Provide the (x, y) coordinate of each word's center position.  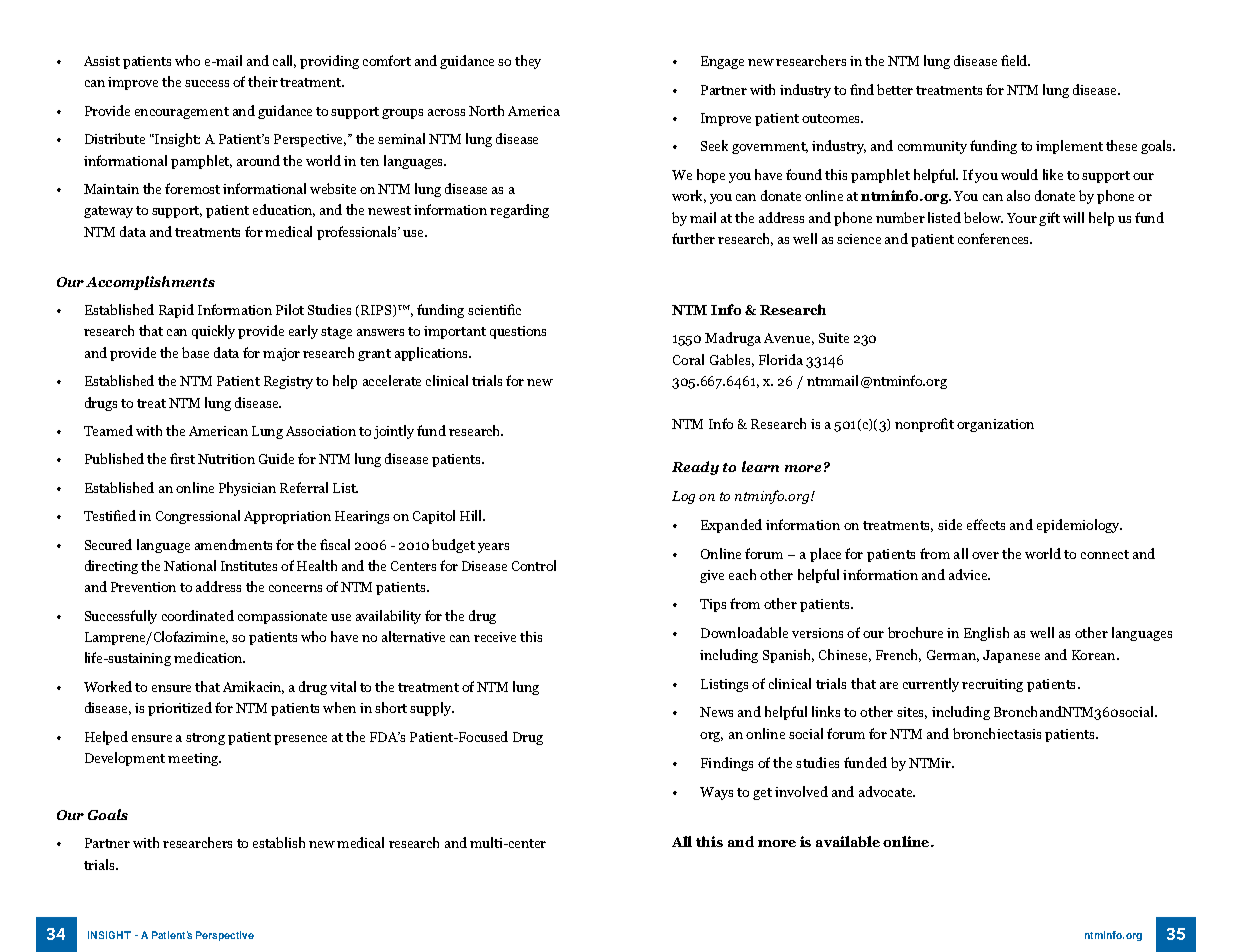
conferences (995, 238)
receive (495, 637)
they (528, 62)
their (263, 81)
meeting (194, 759)
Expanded (731, 526)
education (284, 210)
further (693, 238)
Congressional (198, 517)
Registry (288, 382)
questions (518, 332)
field (1015, 60)
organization (995, 425)
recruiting (992, 685)
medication (209, 657)
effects (986, 524)
